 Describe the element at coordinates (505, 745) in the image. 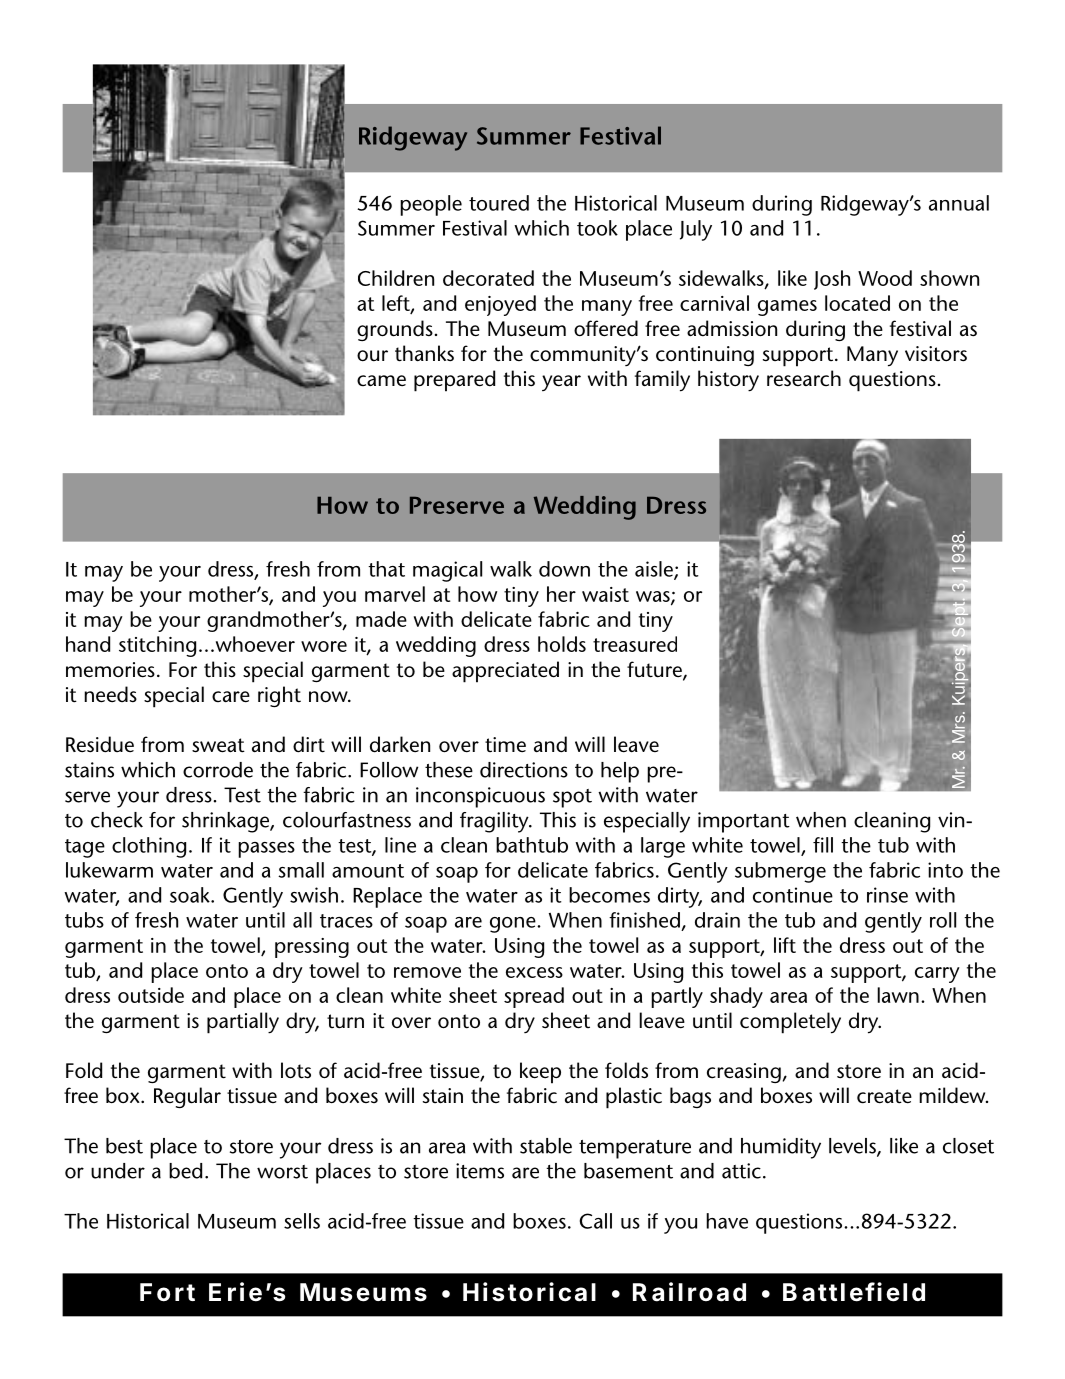

I see `time` at that location.
